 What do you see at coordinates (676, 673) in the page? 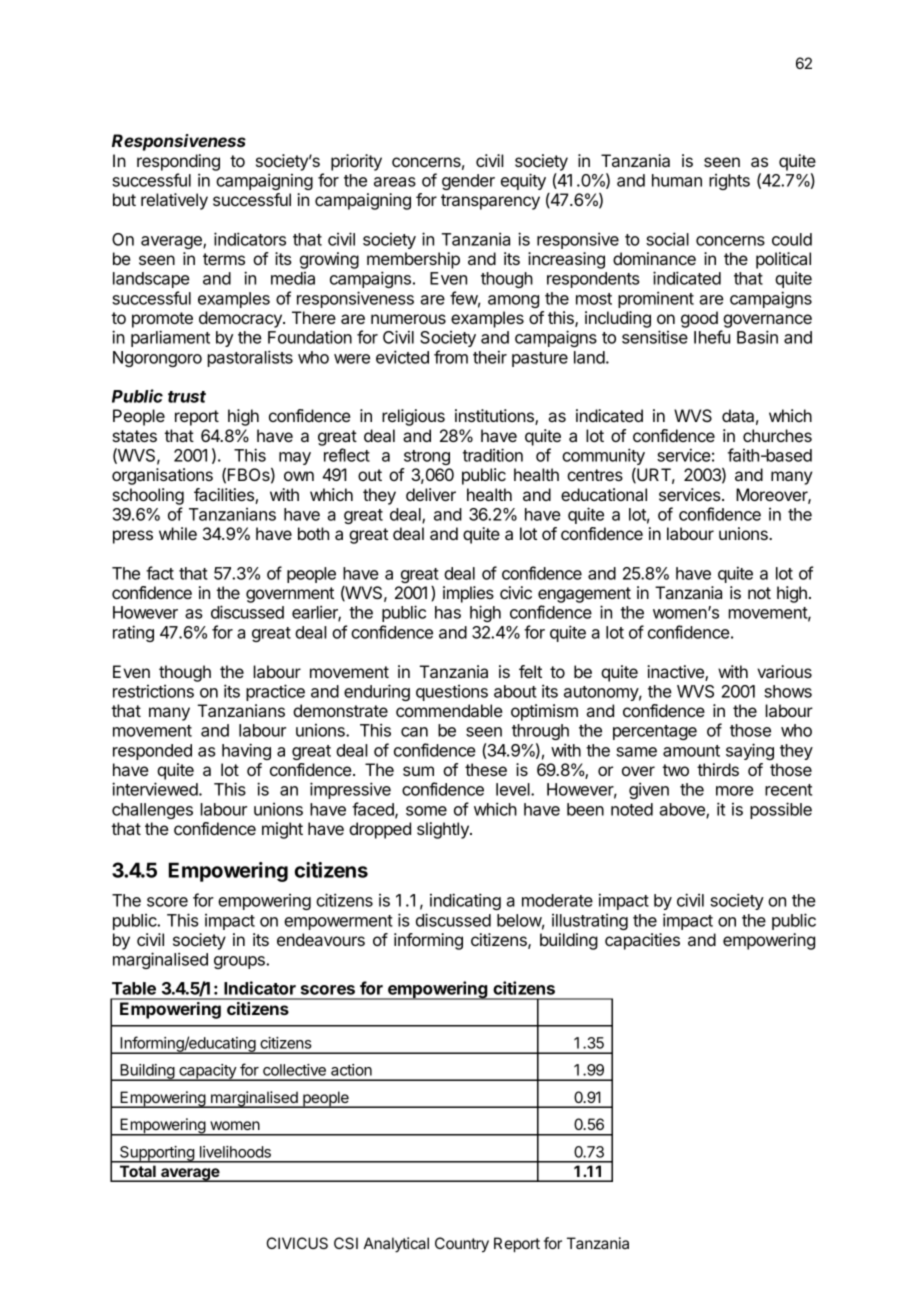
I see `inactive` at bounding box center [676, 673].
